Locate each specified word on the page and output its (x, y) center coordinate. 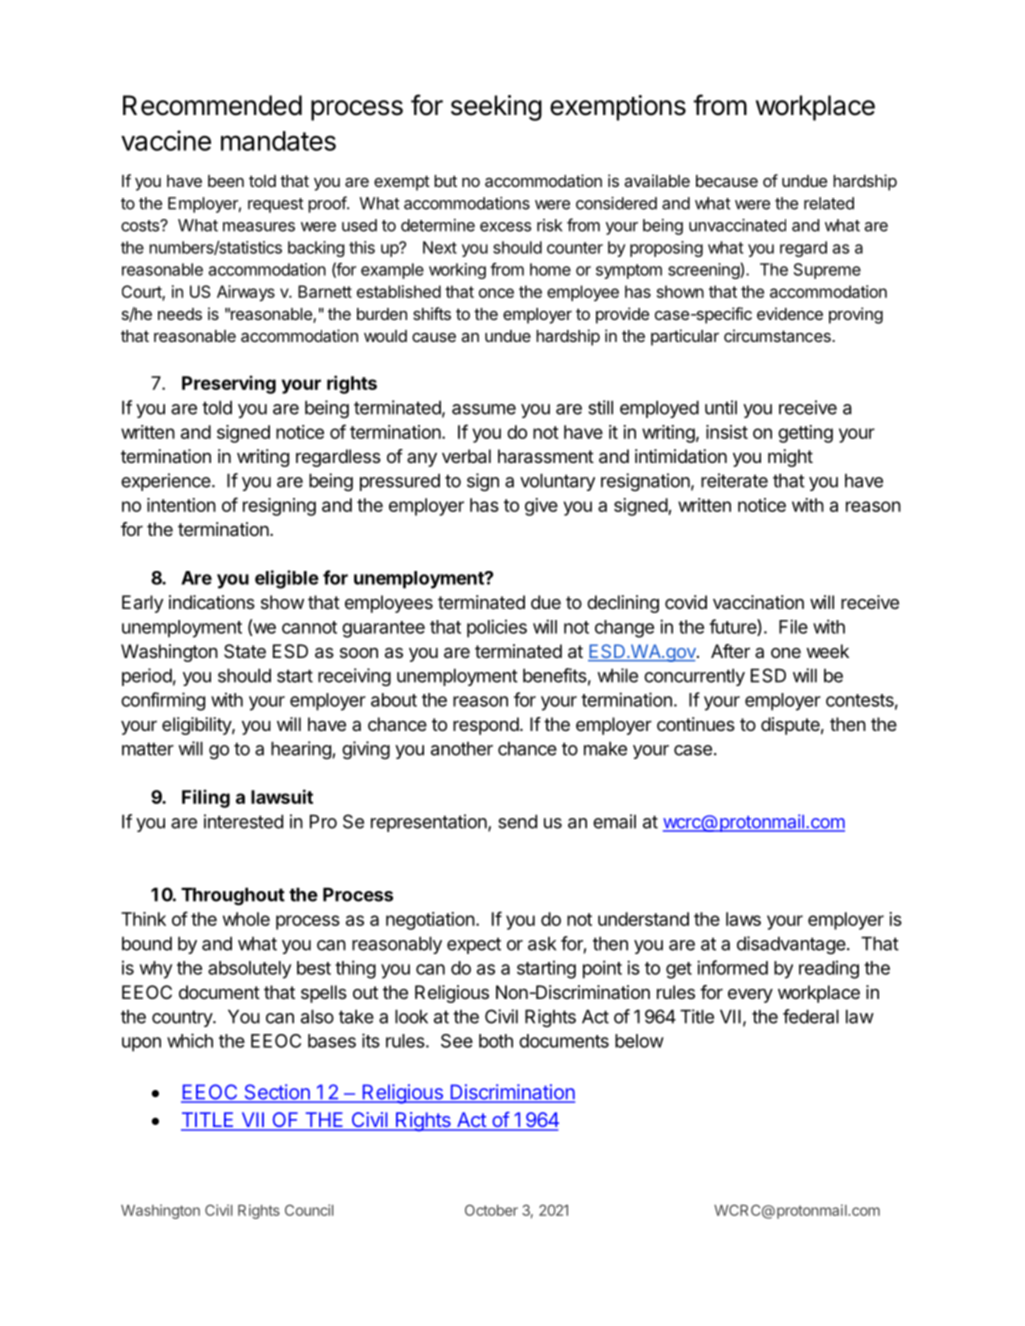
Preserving (229, 384)
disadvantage (792, 945)
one (786, 653)
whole (246, 919)
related (829, 203)
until (721, 407)
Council (309, 1210)
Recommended (212, 105)
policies (497, 628)
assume (484, 409)
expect (474, 945)
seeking (496, 108)
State (245, 651)
